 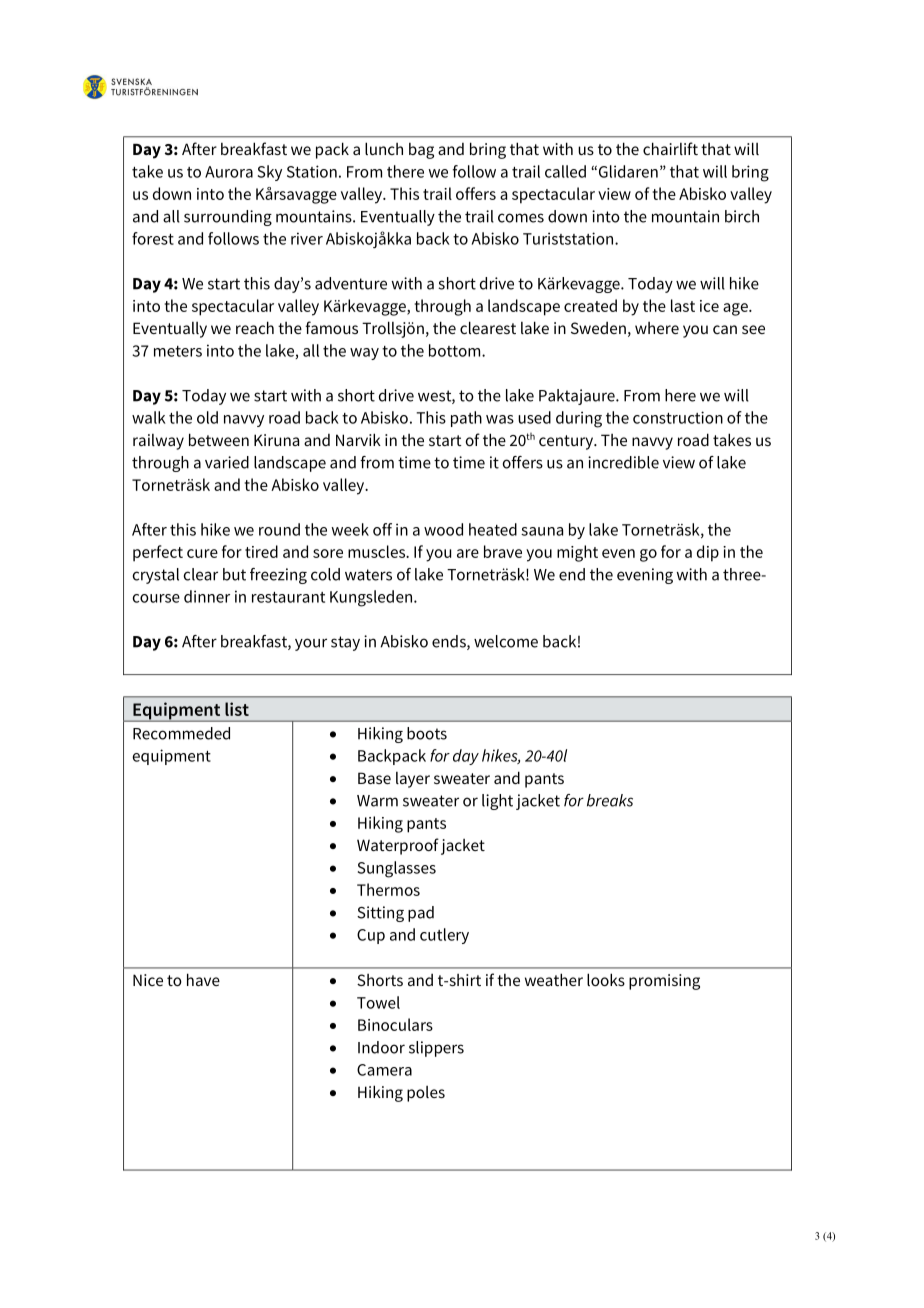 What do you see at coordinates (203, 979) in the screenshot?
I see `have` at bounding box center [203, 979].
